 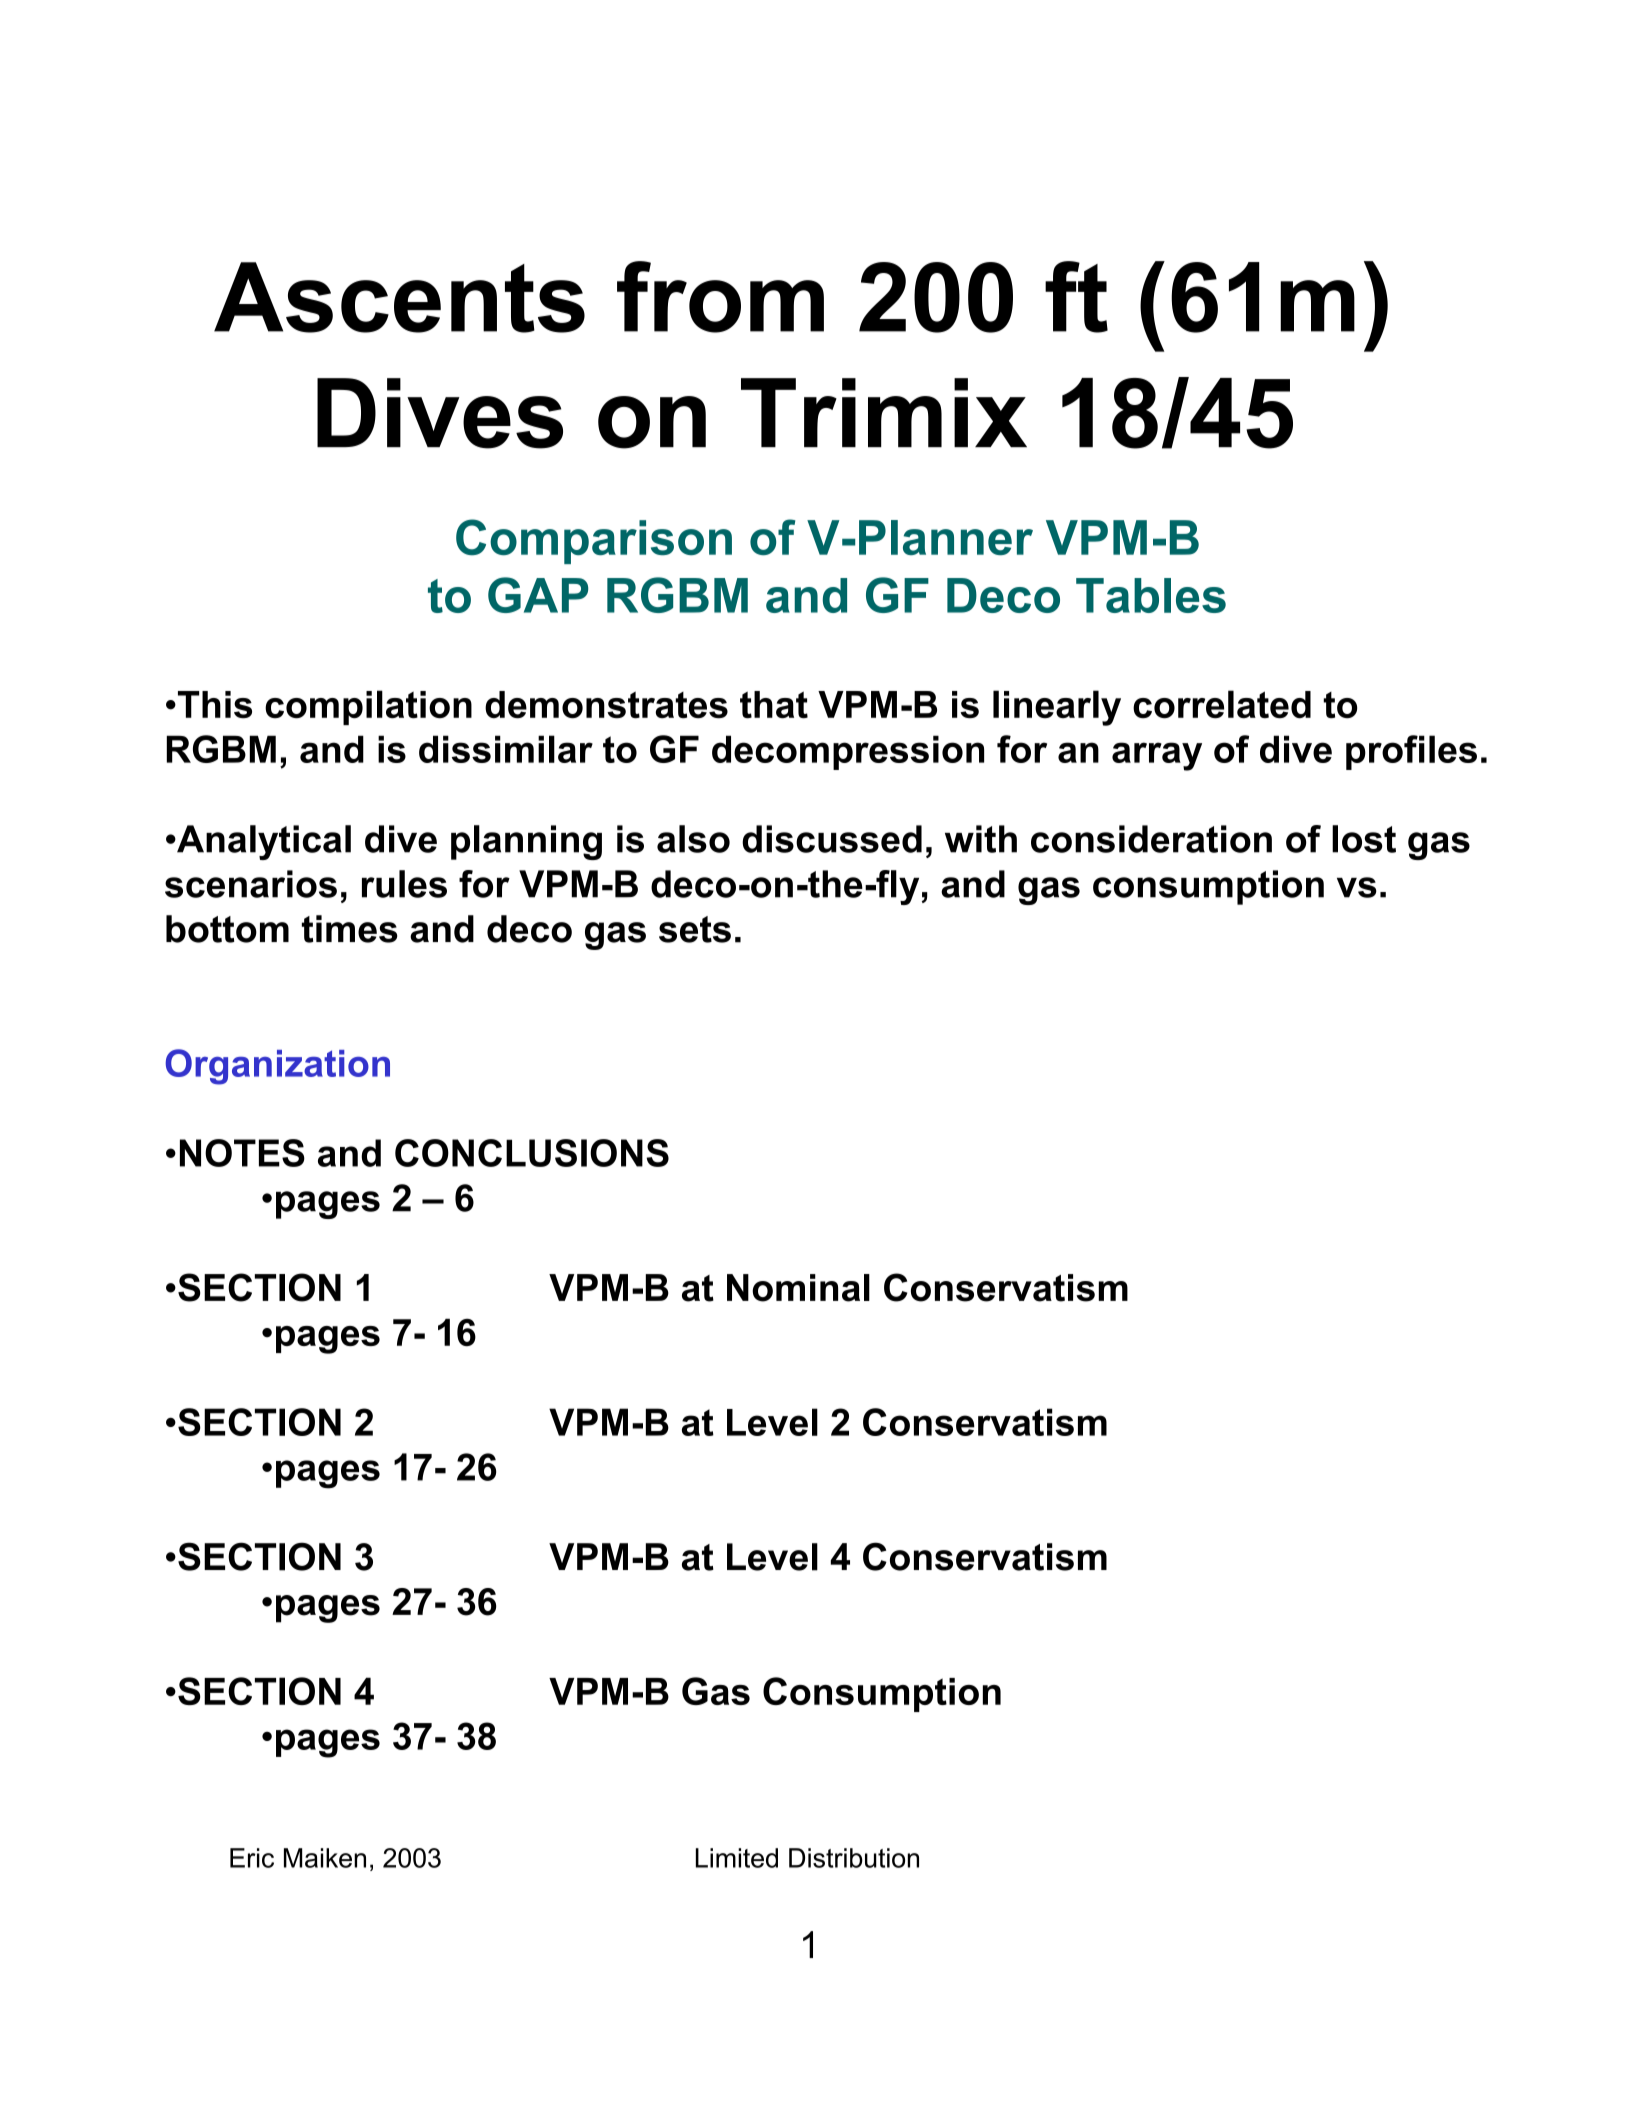 What do you see at coordinates (399, 297) in the screenshot?
I see `Ascents` at bounding box center [399, 297].
